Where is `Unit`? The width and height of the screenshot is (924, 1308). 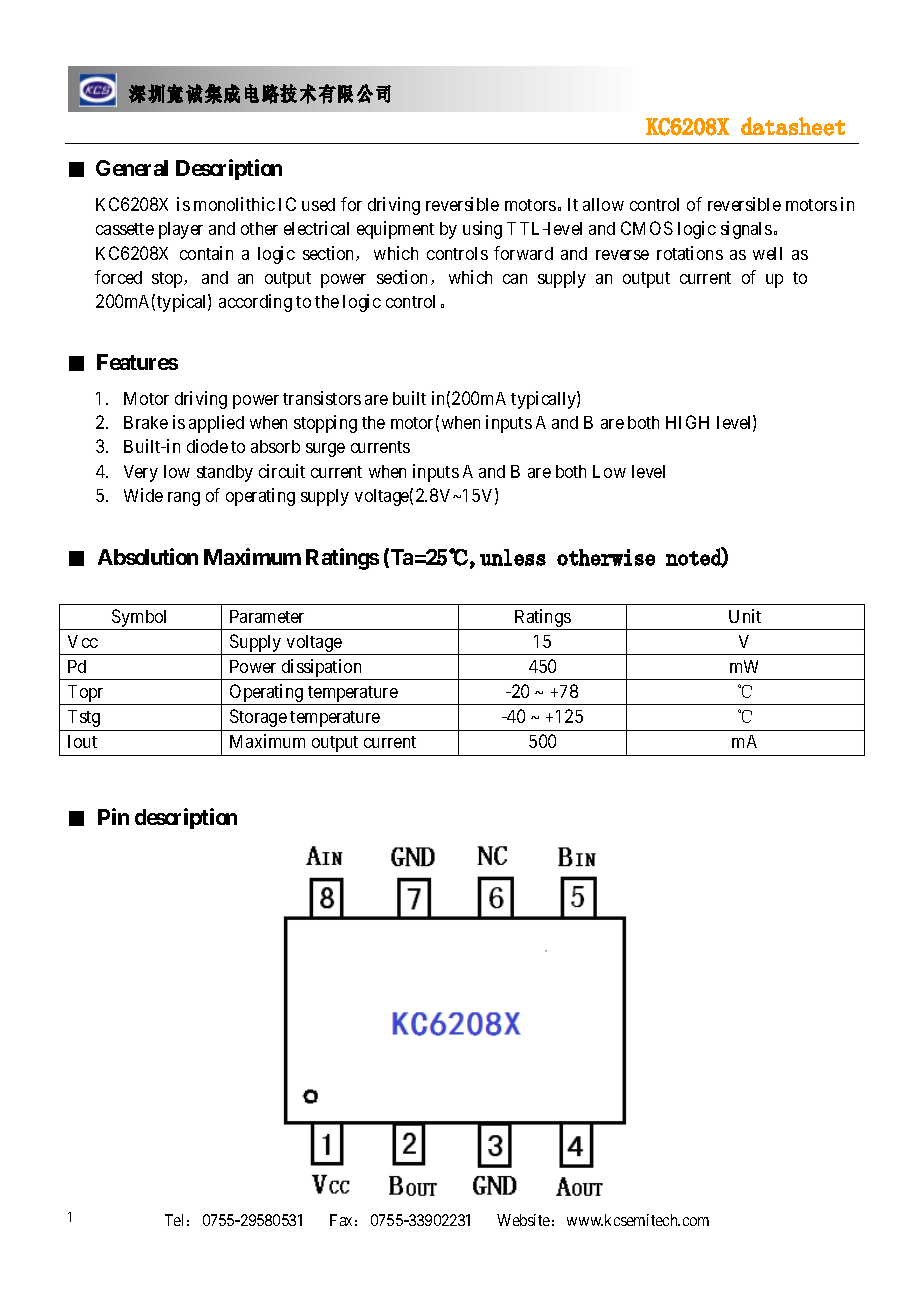 Unit is located at coordinates (745, 616).
